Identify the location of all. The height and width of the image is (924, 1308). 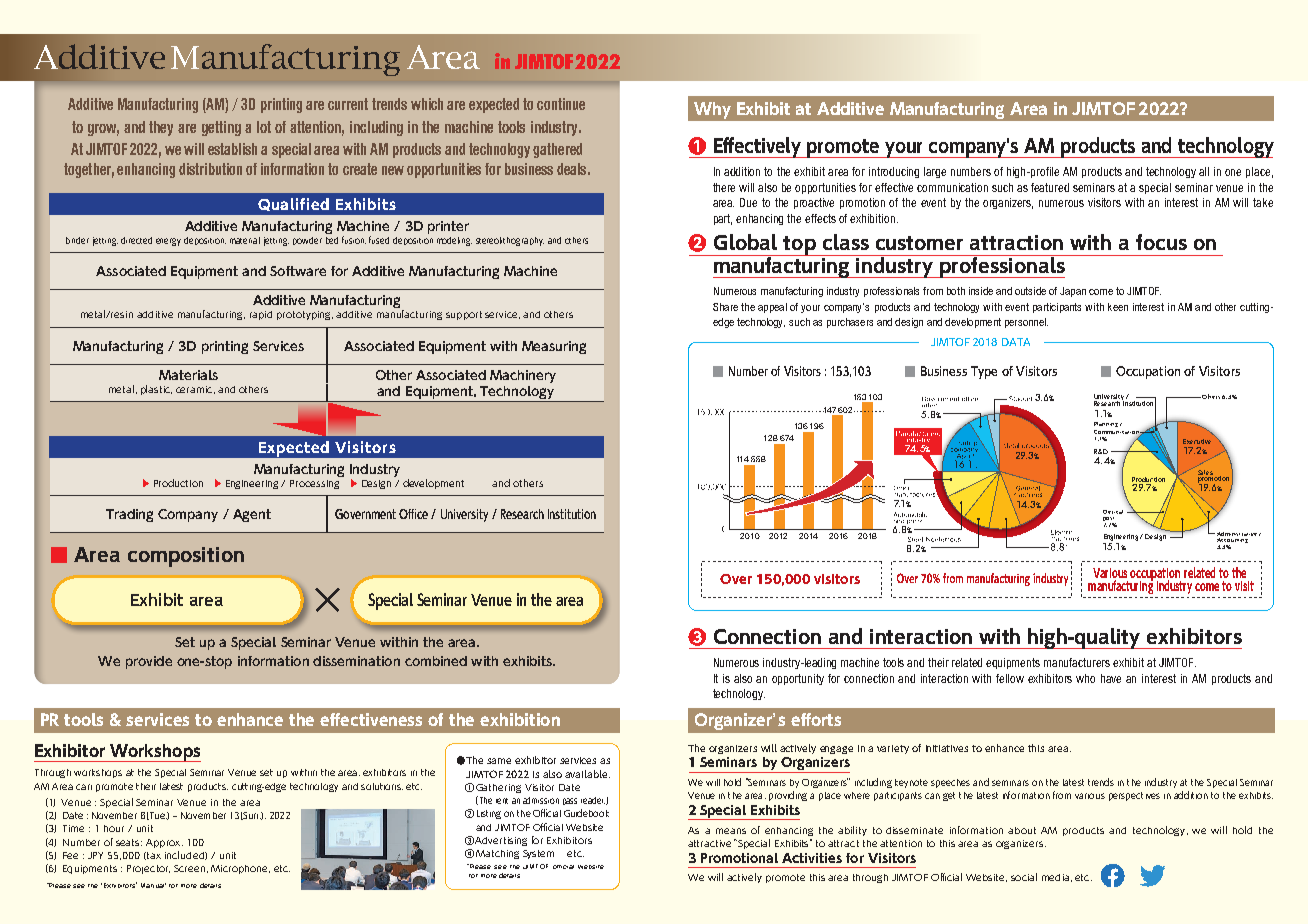
(1204, 171).
